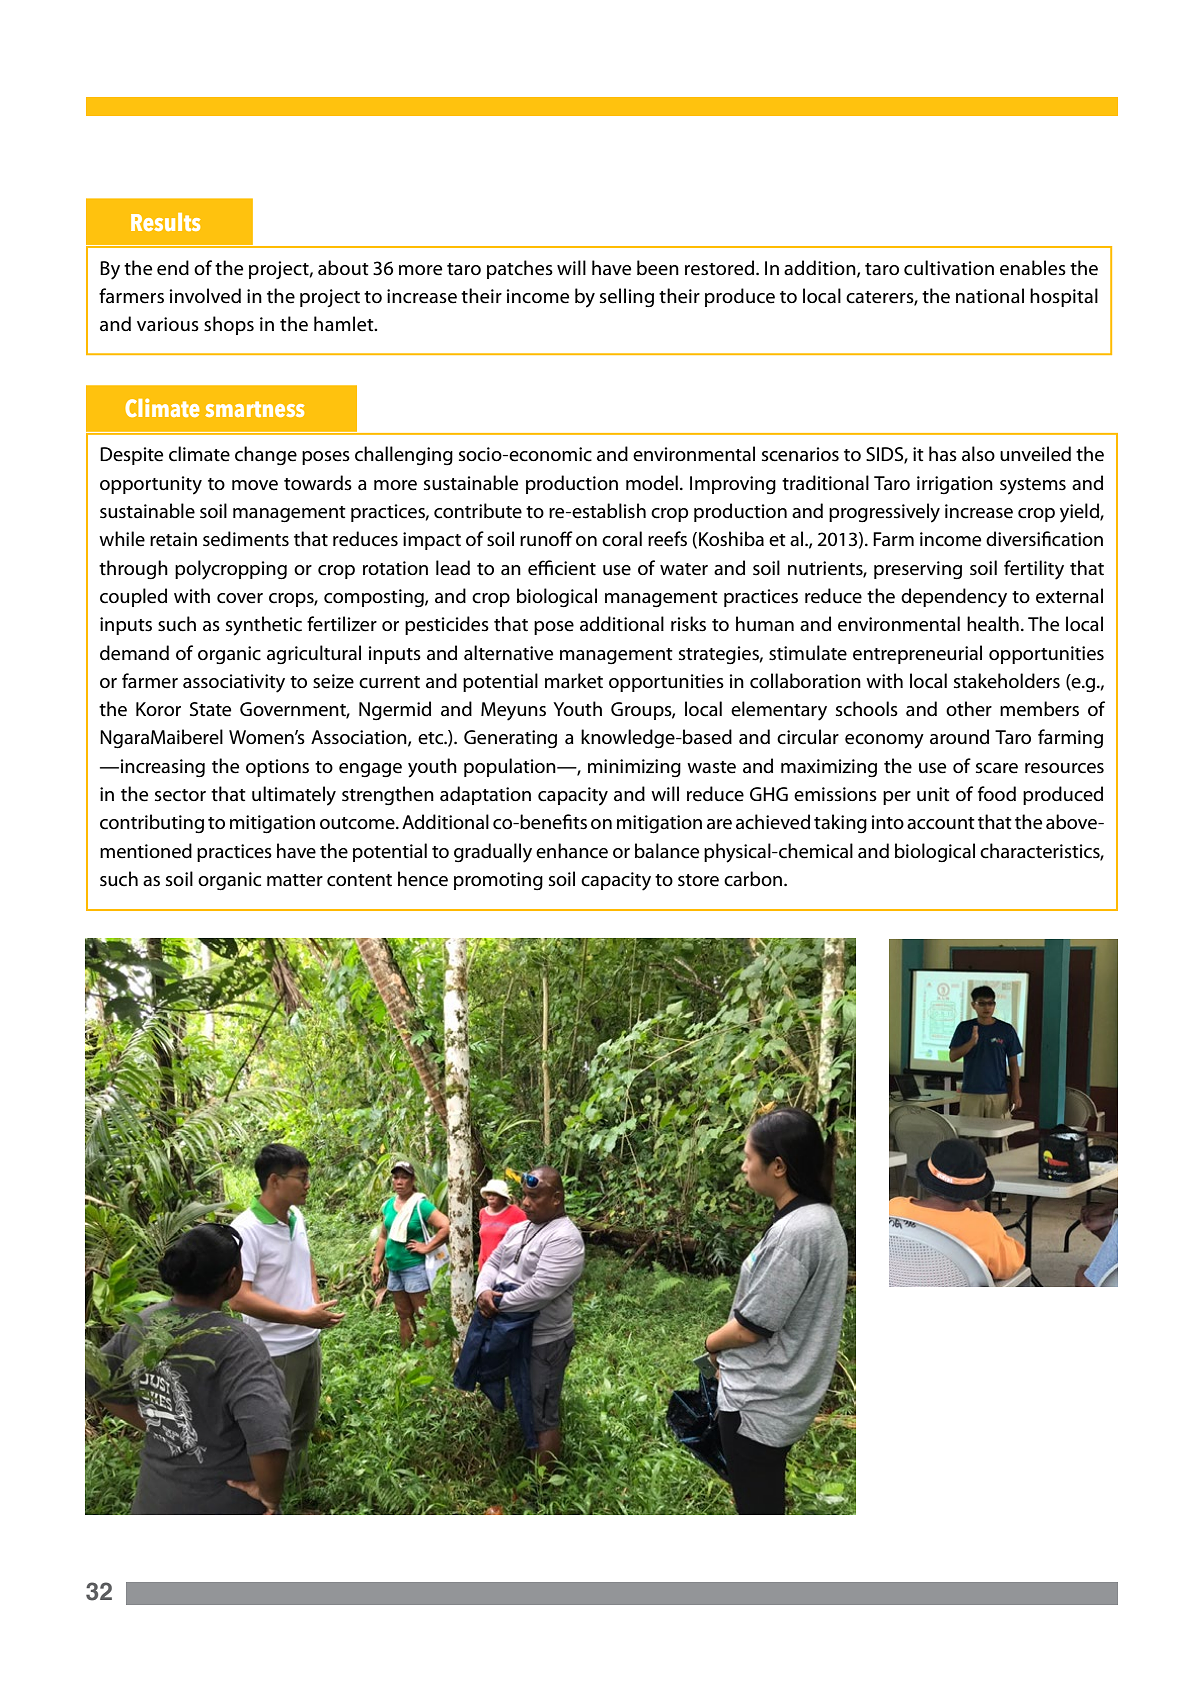  Describe the element at coordinates (688, 624) in the image. I see `risks` at that location.
